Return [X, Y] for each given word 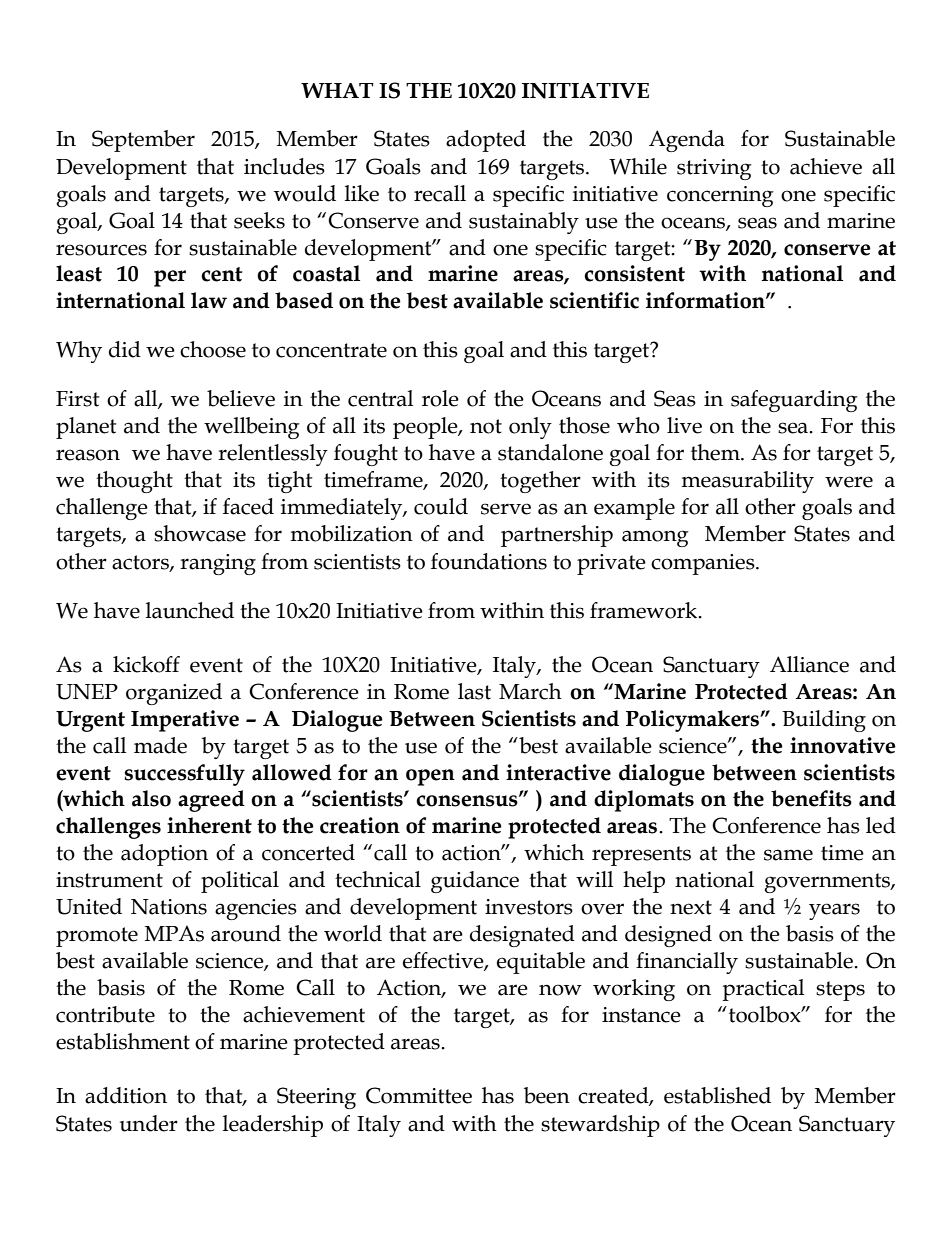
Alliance [809, 664]
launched [190, 610]
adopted [486, 141]
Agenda [687, 141]
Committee [419, 1095]
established [717, 1095]
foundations [489, 561]
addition [126, 1095]
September [143, 141]
